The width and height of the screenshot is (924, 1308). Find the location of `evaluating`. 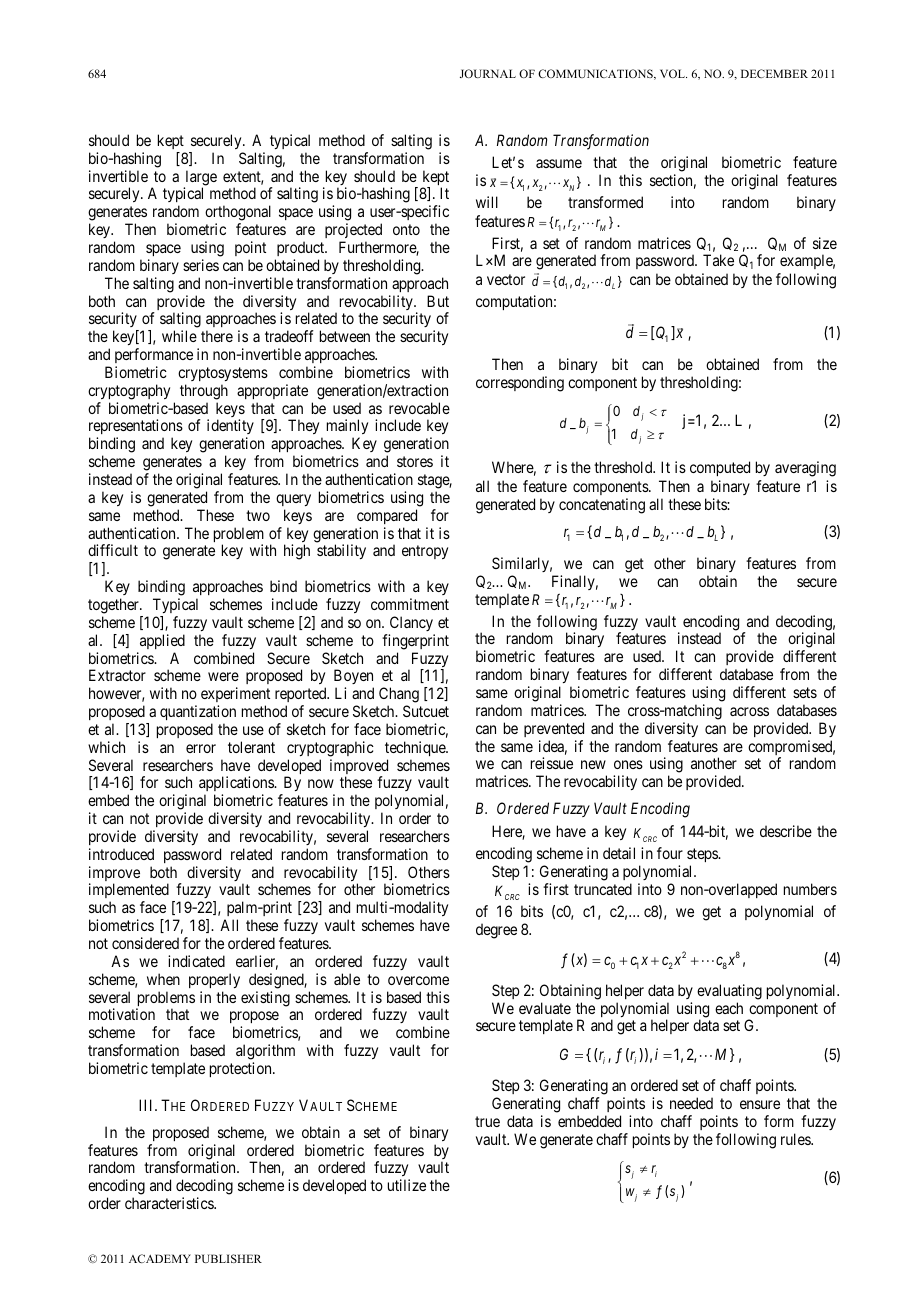

evaluating is located at coordinates (729, 992).
